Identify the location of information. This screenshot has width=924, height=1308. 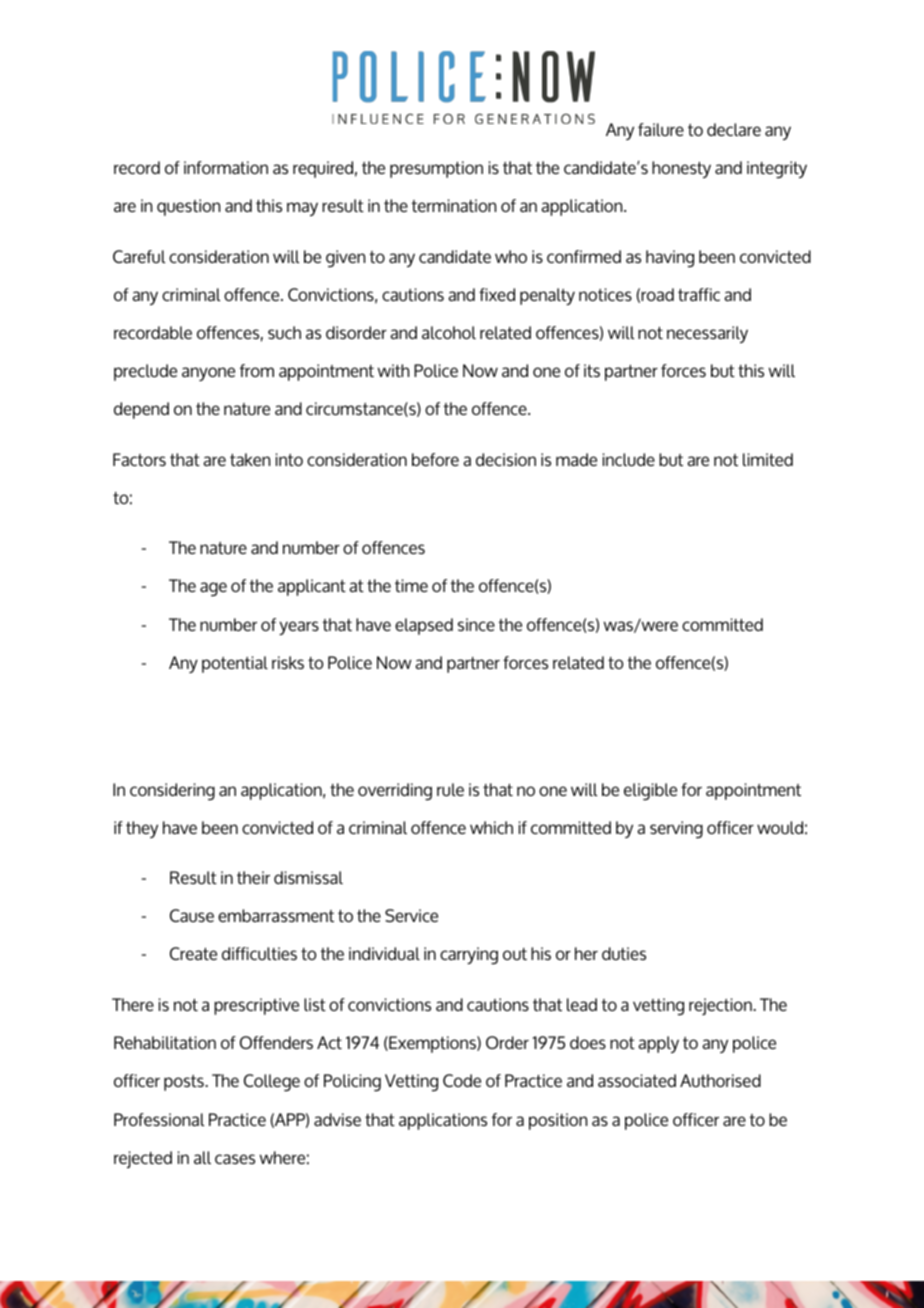
(226, 167).
